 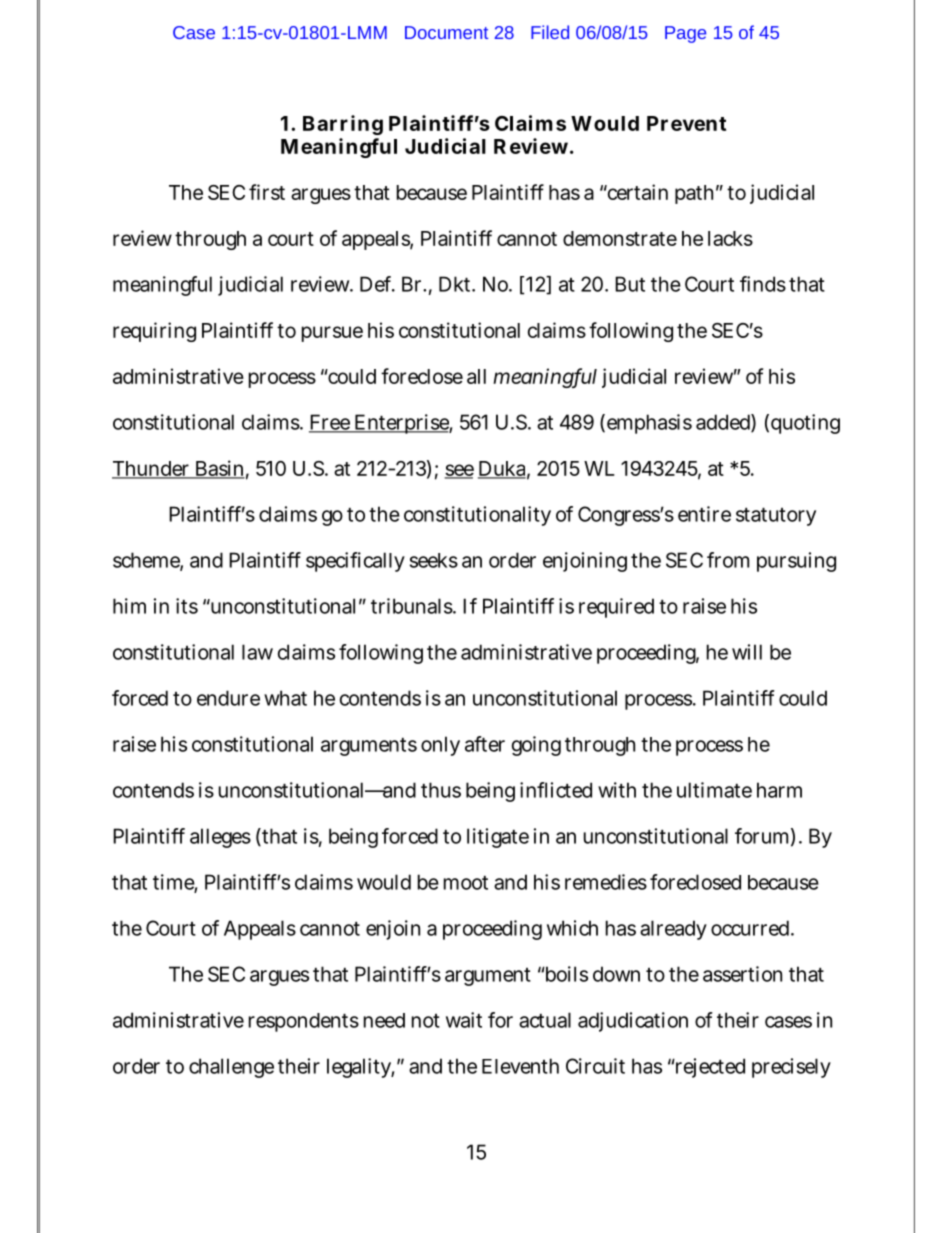 What do you see at coordinates (456, 284) in the screenshot?
I see `Dkt` at bounding box center [456, 284].
